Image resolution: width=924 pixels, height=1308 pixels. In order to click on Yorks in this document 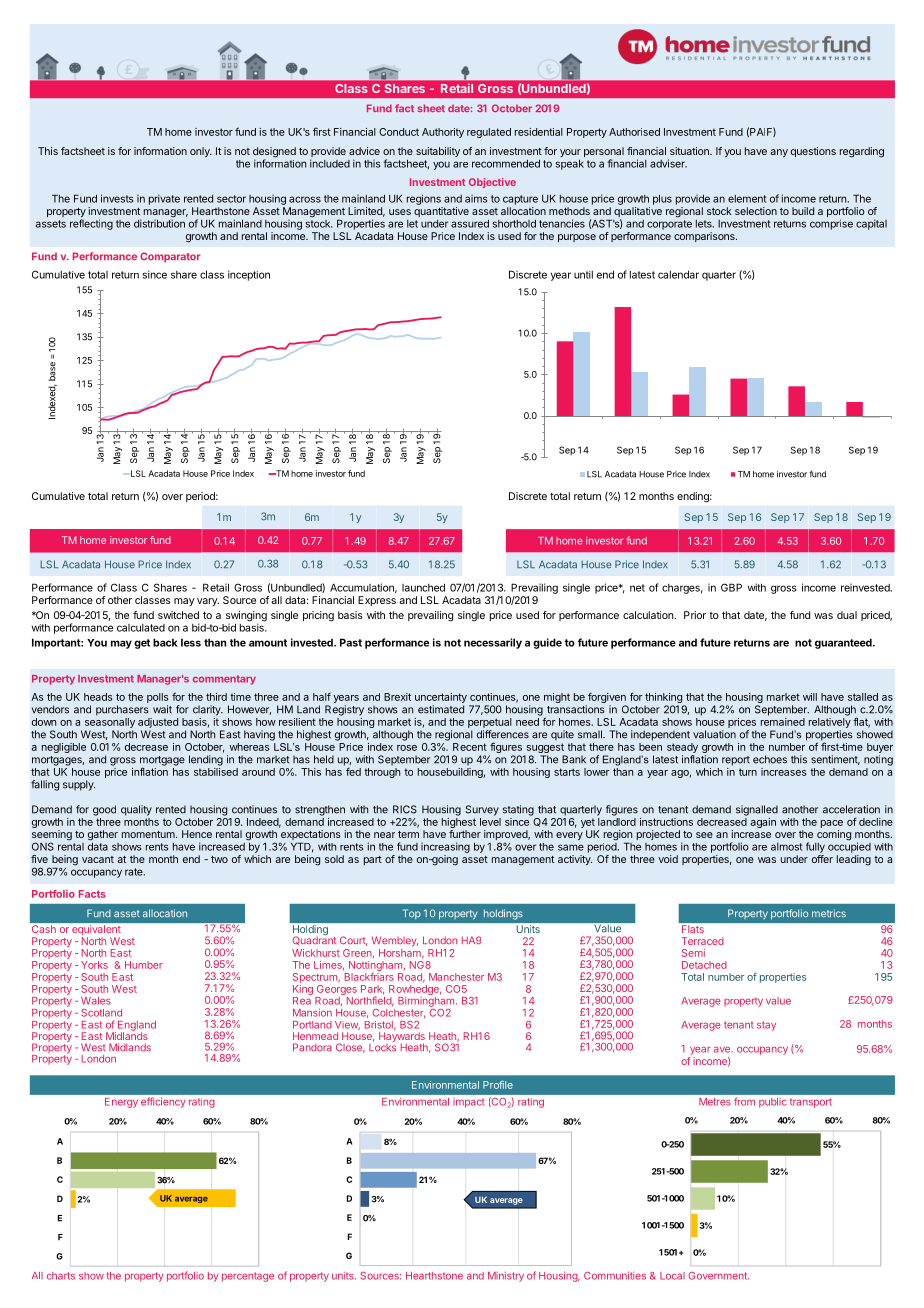, I will do `click(94, 965)`.
